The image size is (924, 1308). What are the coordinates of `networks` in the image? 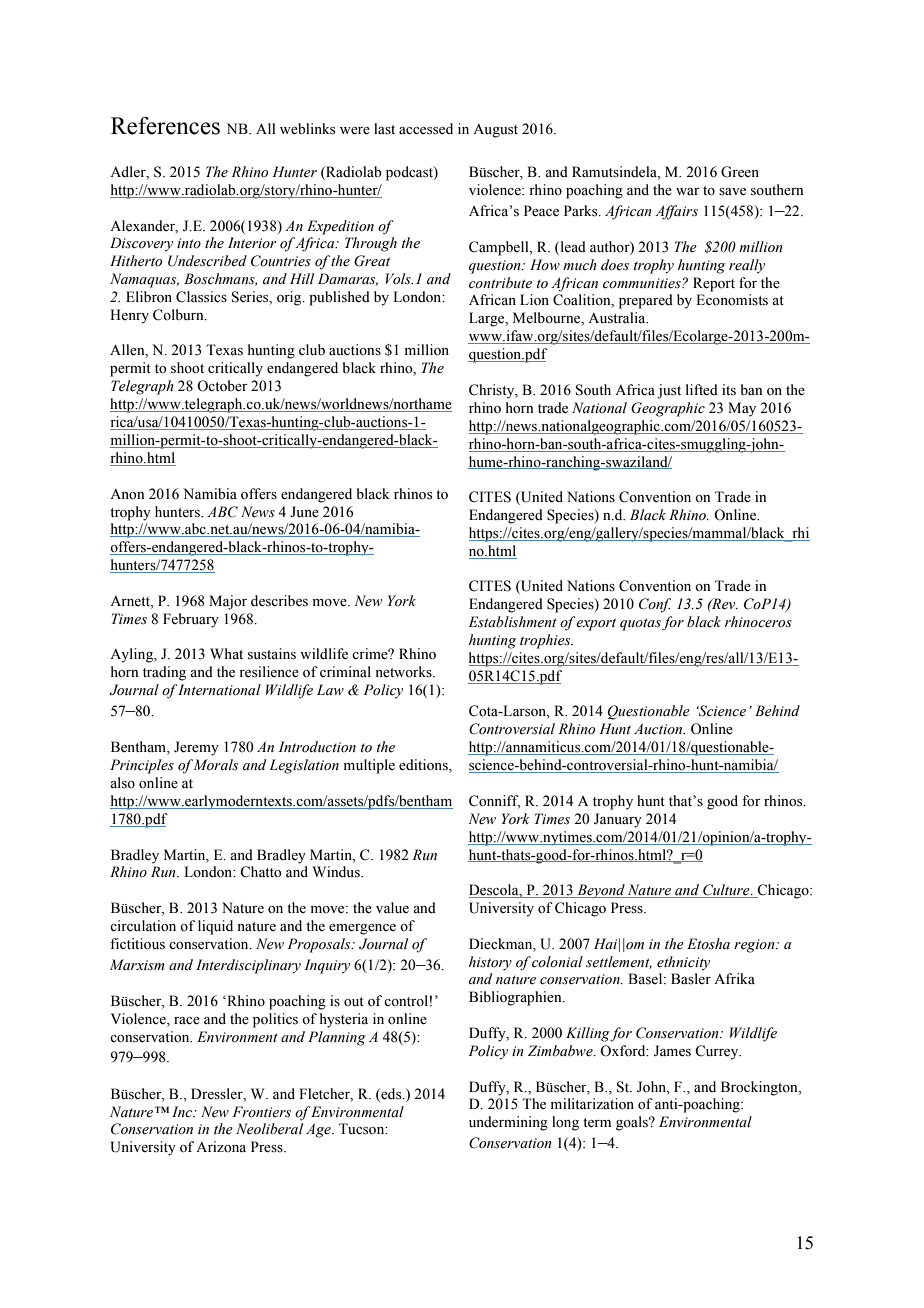 It's located at (404, 672).
